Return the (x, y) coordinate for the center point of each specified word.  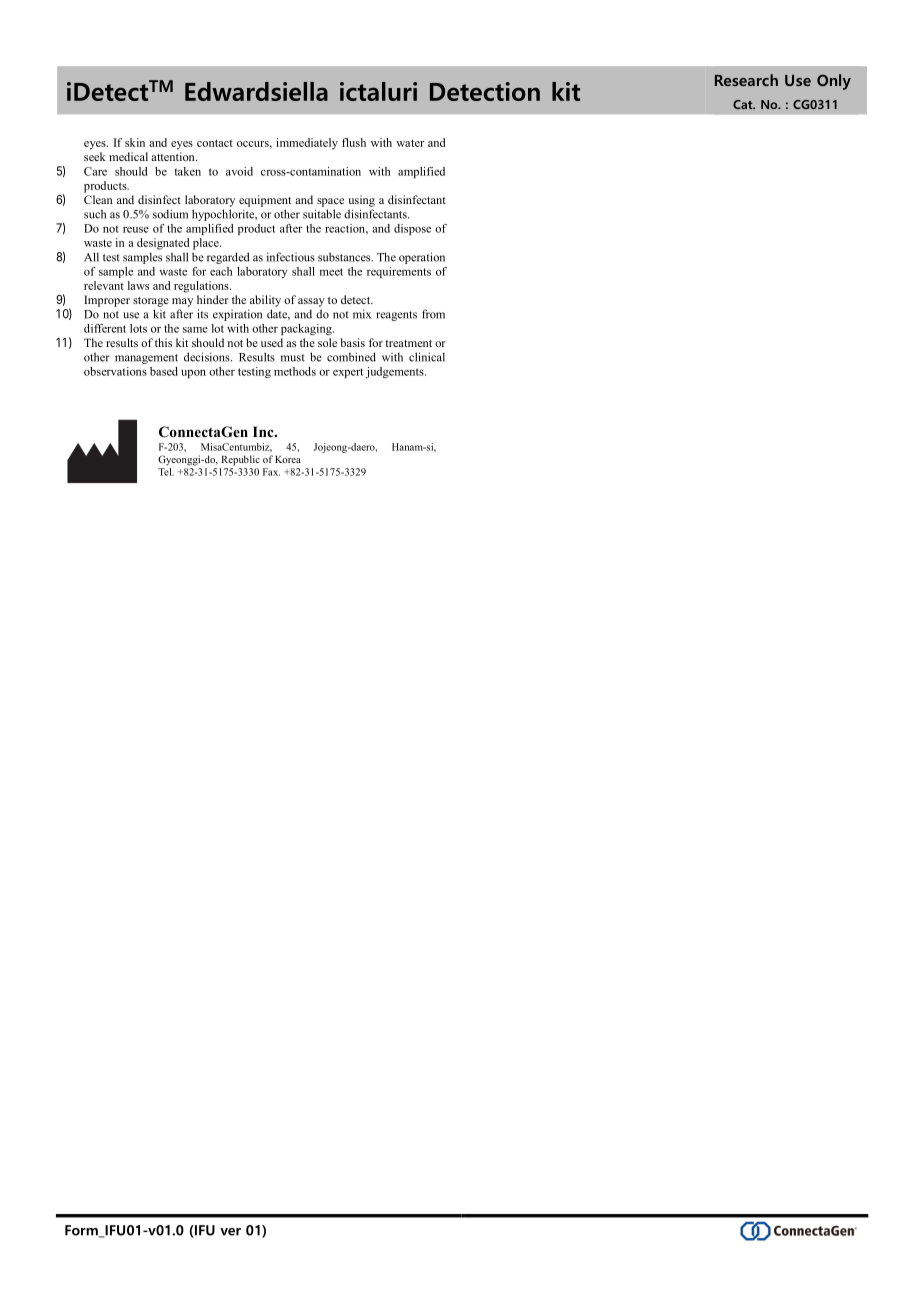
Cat (744, 104)
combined (351, 357)
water (410, 143)
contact (215, 143)
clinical (427, 357)
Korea (288, 459)
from (433, 314)
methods (295, 371)
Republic (240, 460)
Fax (271, 472)
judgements (396, 372)
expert (348, 373)
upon (193, 374)
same (195, 330)
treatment (408, 343)
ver (230, 1232)
